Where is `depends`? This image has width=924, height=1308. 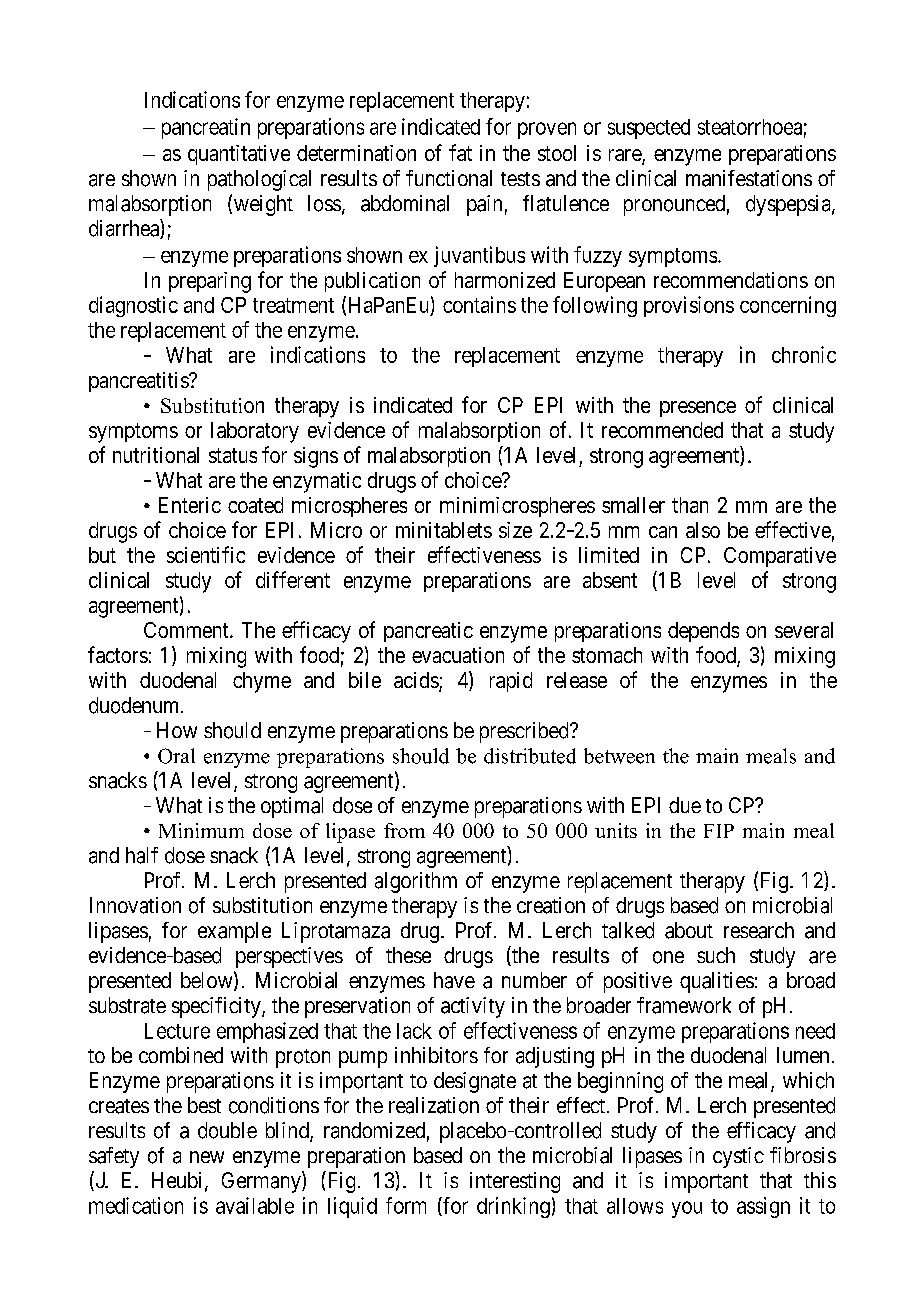
depends is located at coordinates (703, 632).
